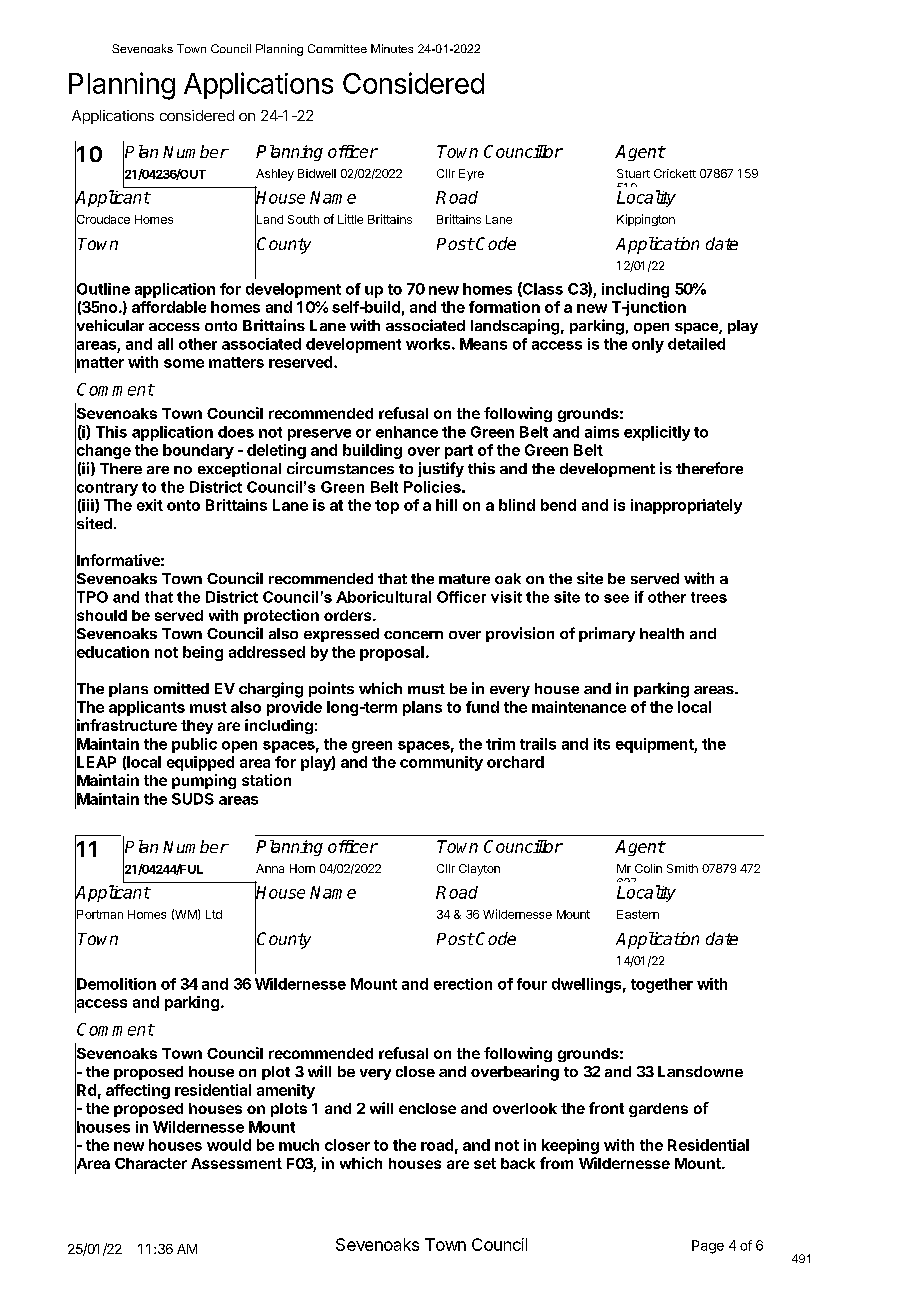 The height and width of the screenshot is (1308, 924). Describe the element at coordinates (151, 1163) in the screenshot. I see `Character` at that location.
